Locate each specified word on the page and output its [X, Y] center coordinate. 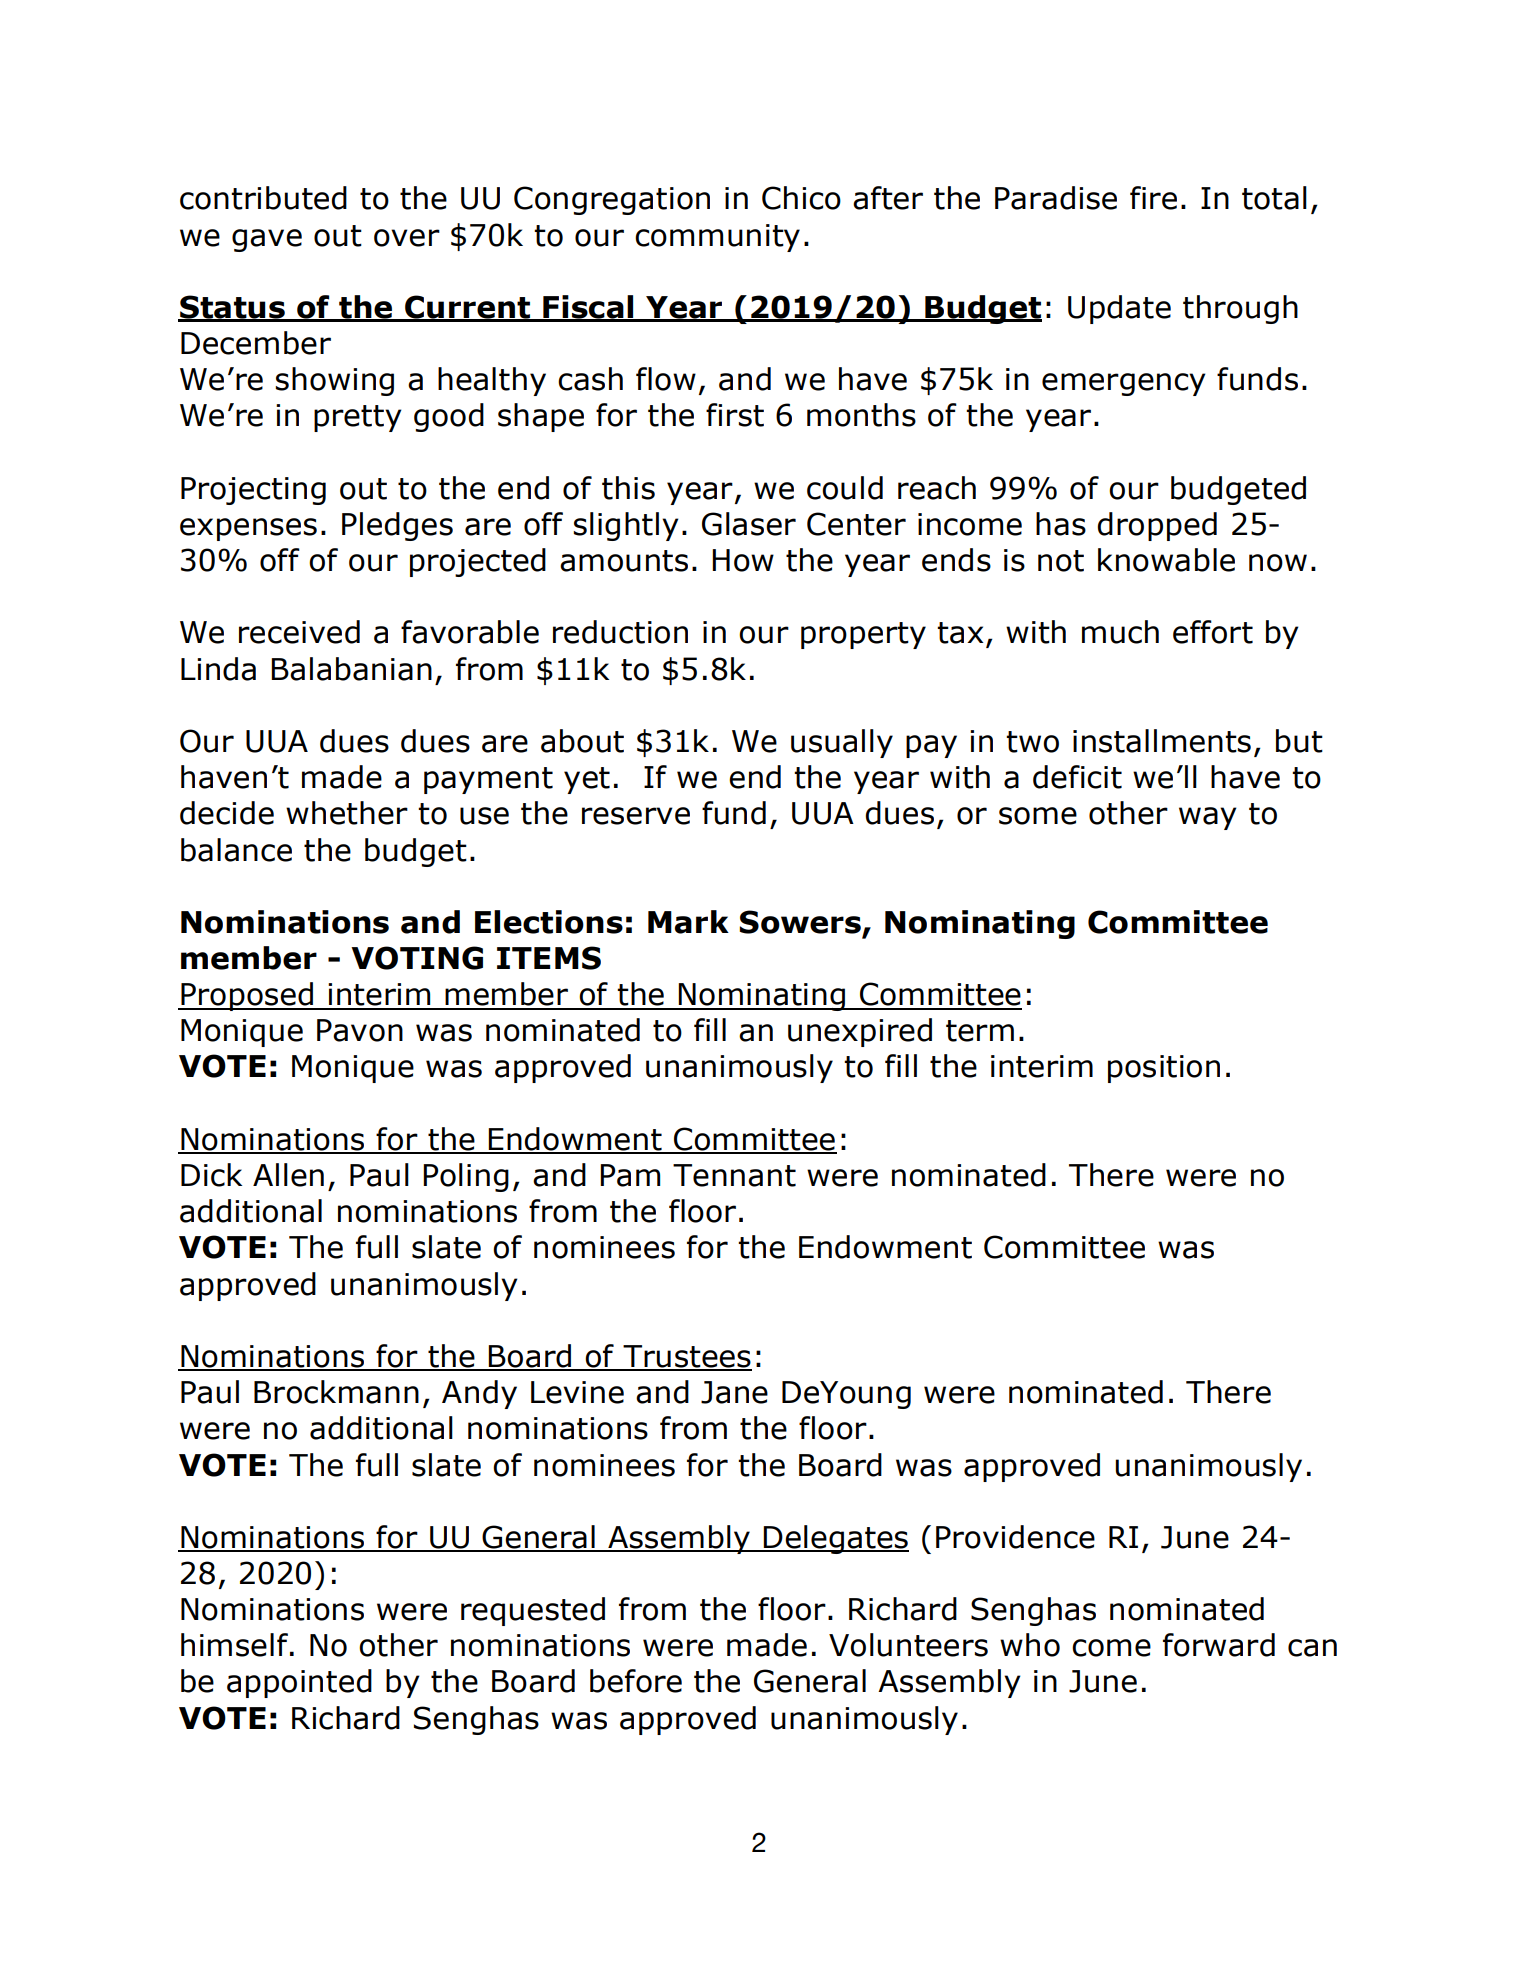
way [1208, 818]
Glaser [749, 524]
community [717, 238]
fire [1153, 198]
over [407, 238]
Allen [288, 1175]
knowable [1166, 560]
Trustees [686, 1357]
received [299, 632]
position [1164, 1069]
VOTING [417, 958]
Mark [688, 922]
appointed [299, 1683]
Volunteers [908, 1645]
